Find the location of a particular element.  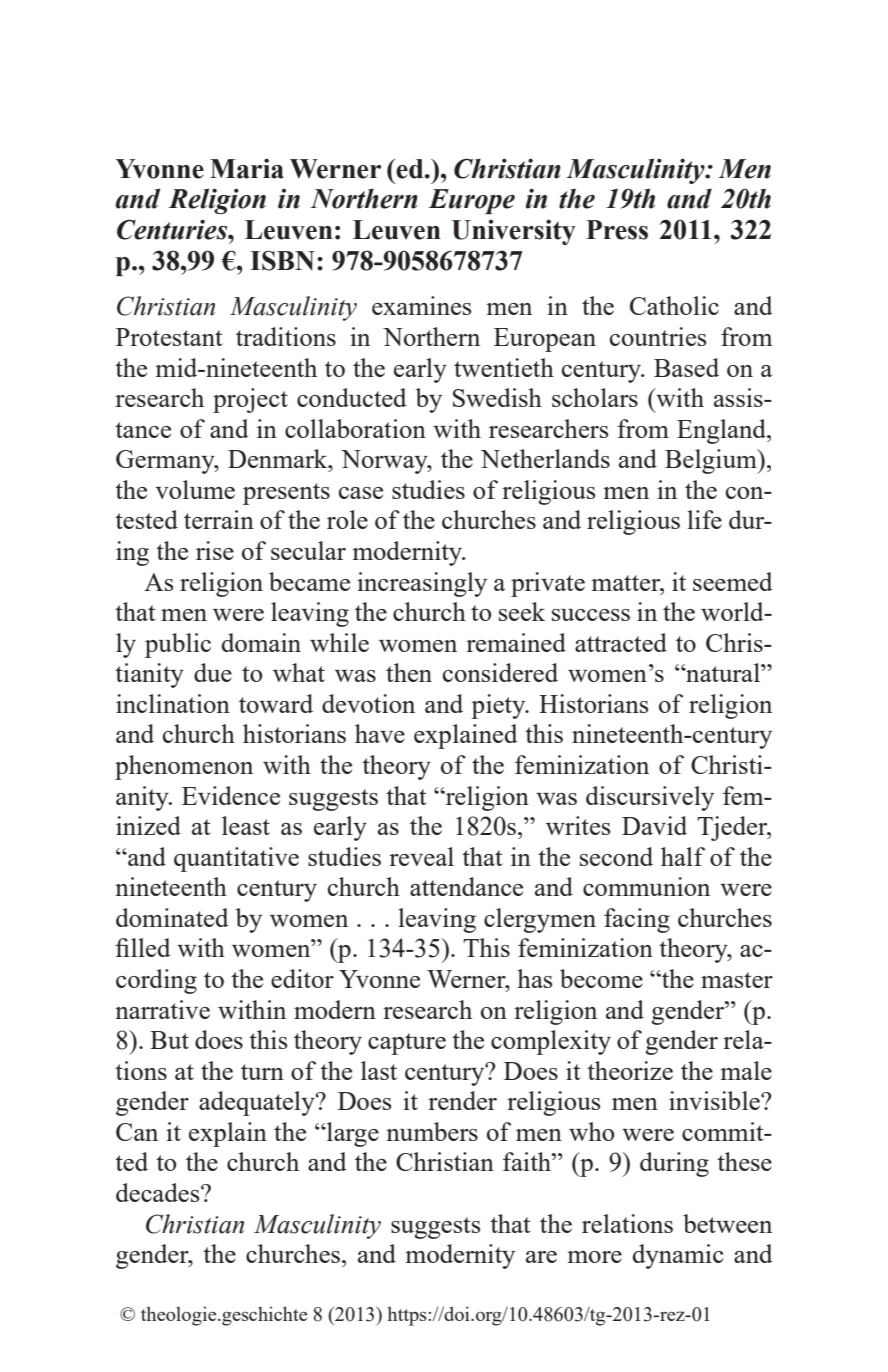

then is located at coordinates (409, 672).
